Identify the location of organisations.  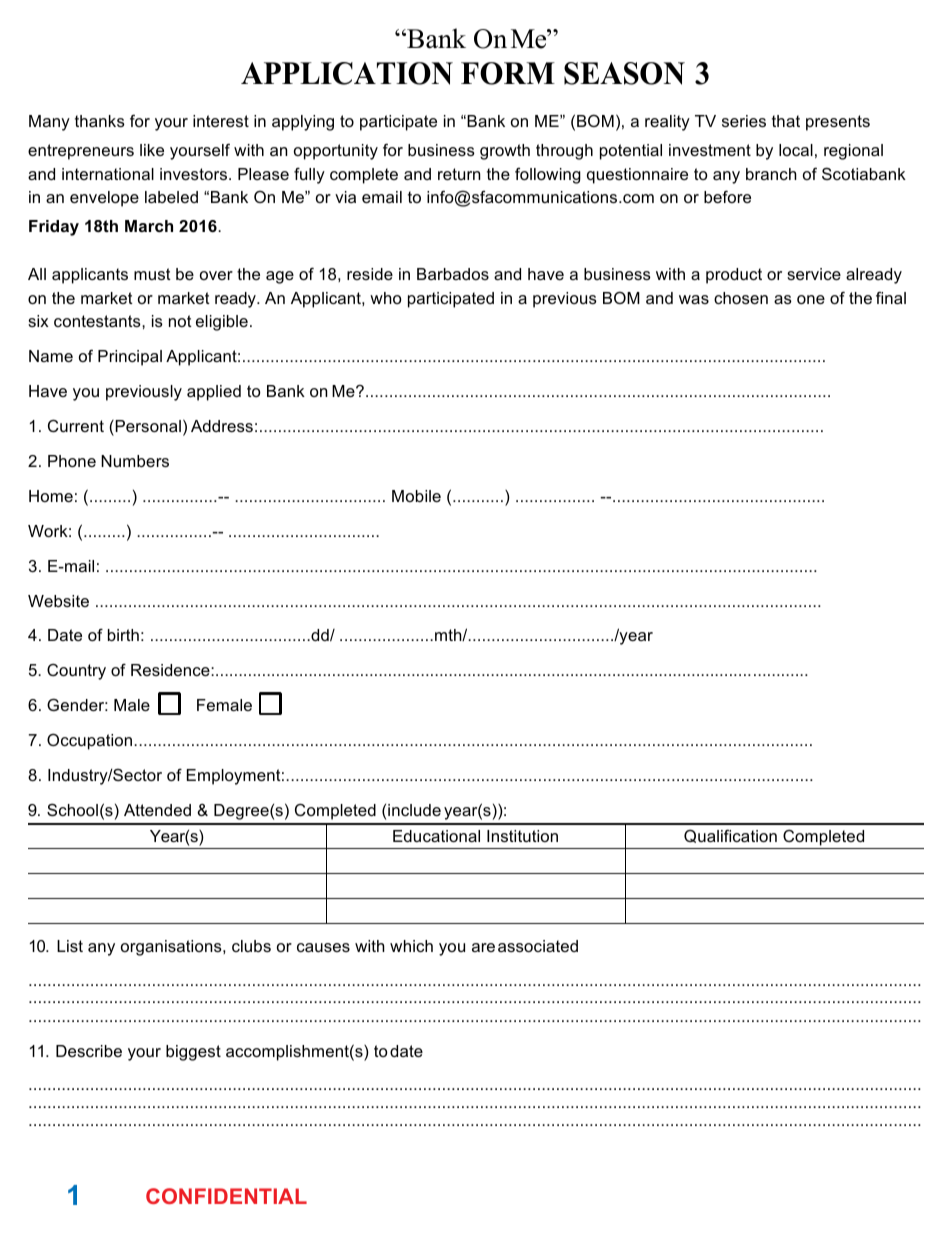
(172, 948).
